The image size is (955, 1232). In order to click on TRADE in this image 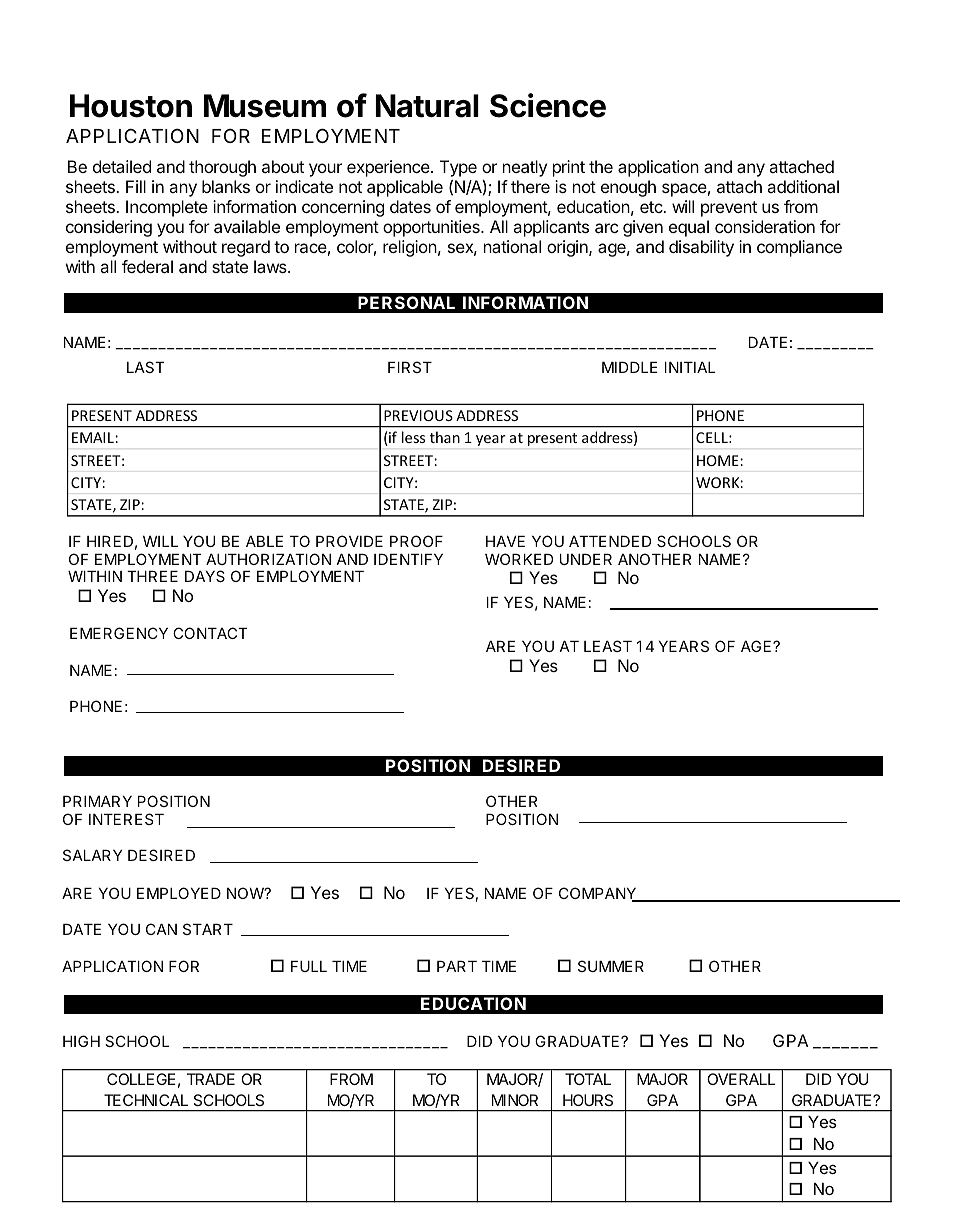, I will do `click(211, 1079)`.
